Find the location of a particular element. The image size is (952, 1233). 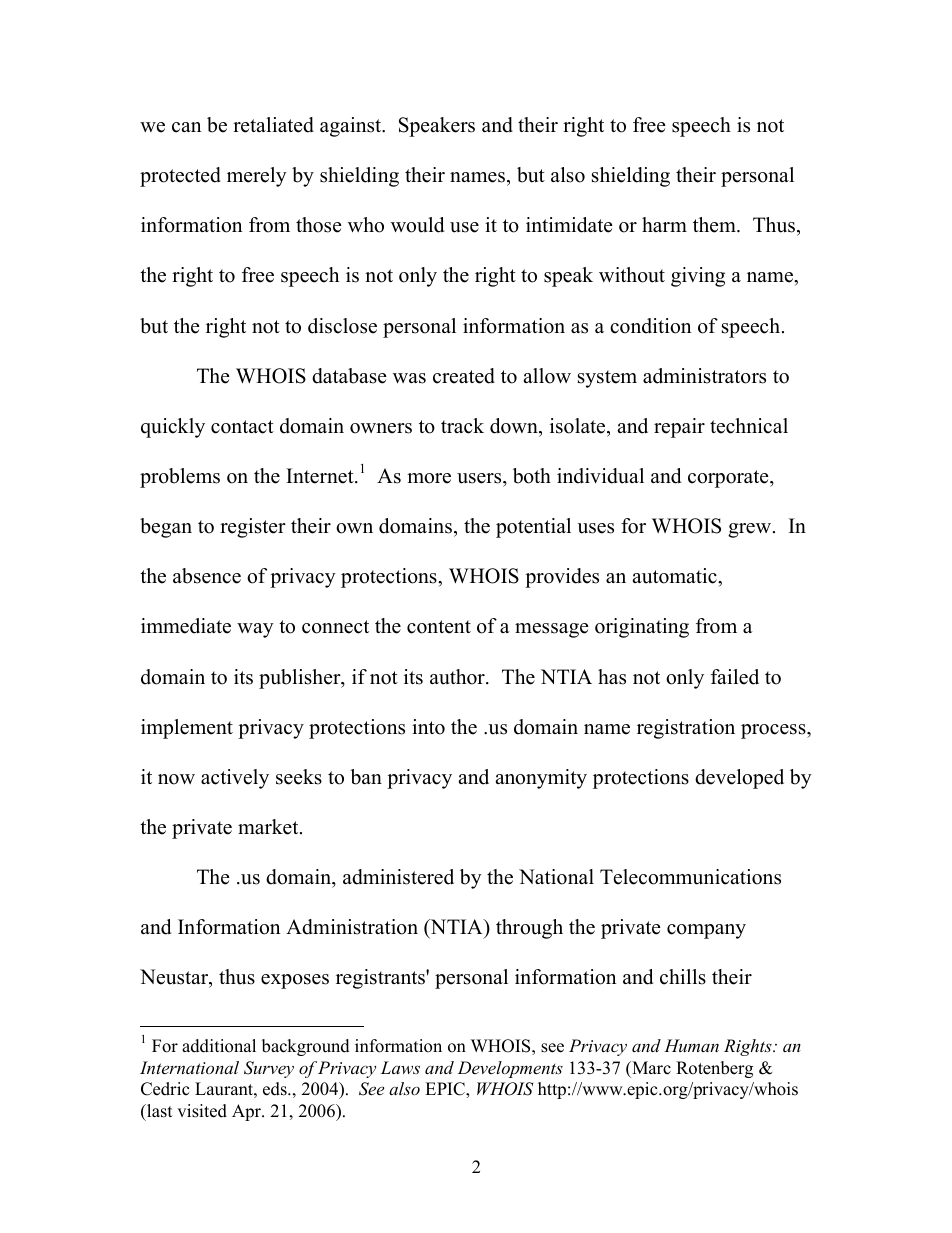

would is located at coordinates (417, 225).
